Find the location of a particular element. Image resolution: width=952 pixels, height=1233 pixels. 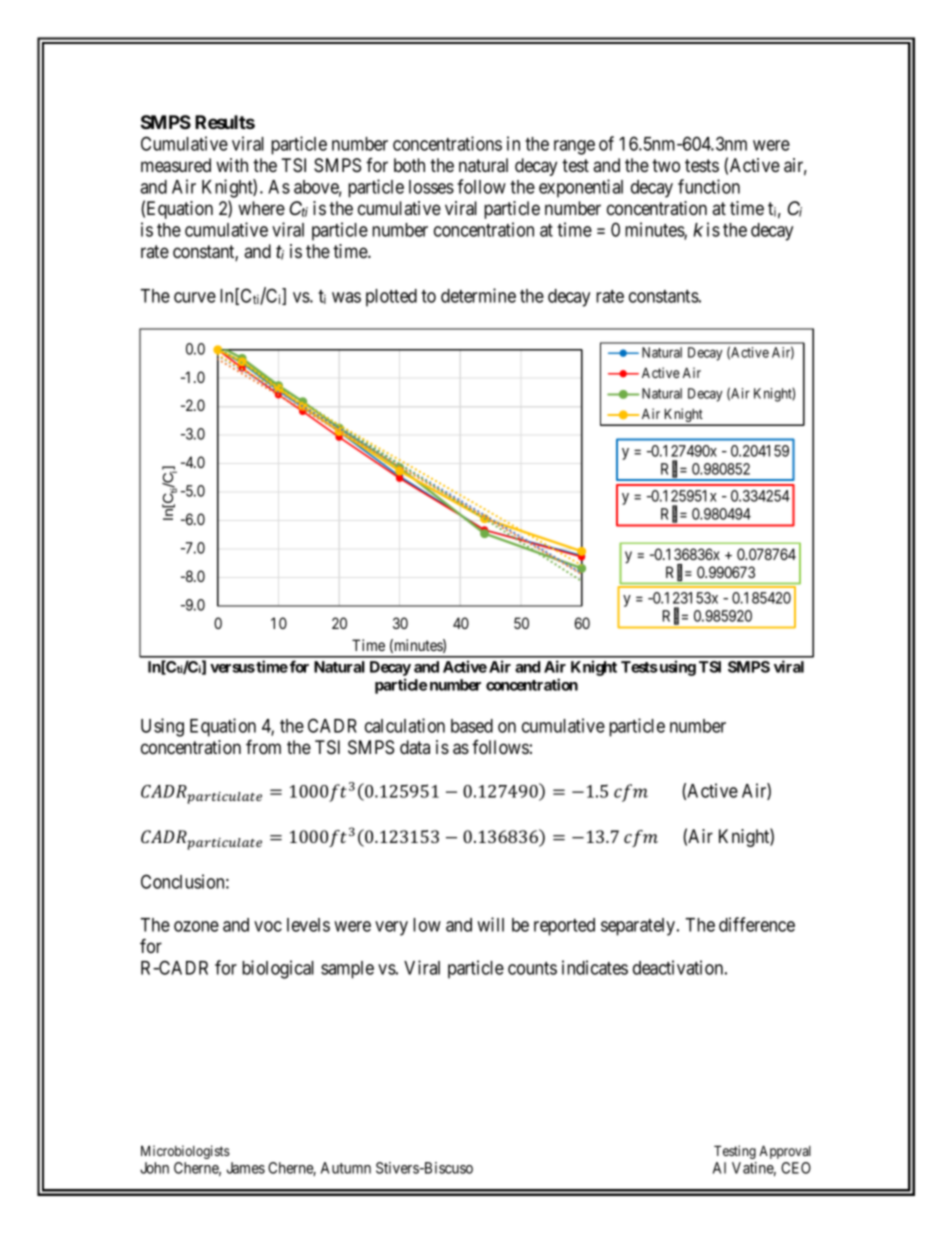

curve is located at coordinates (195, 297).
